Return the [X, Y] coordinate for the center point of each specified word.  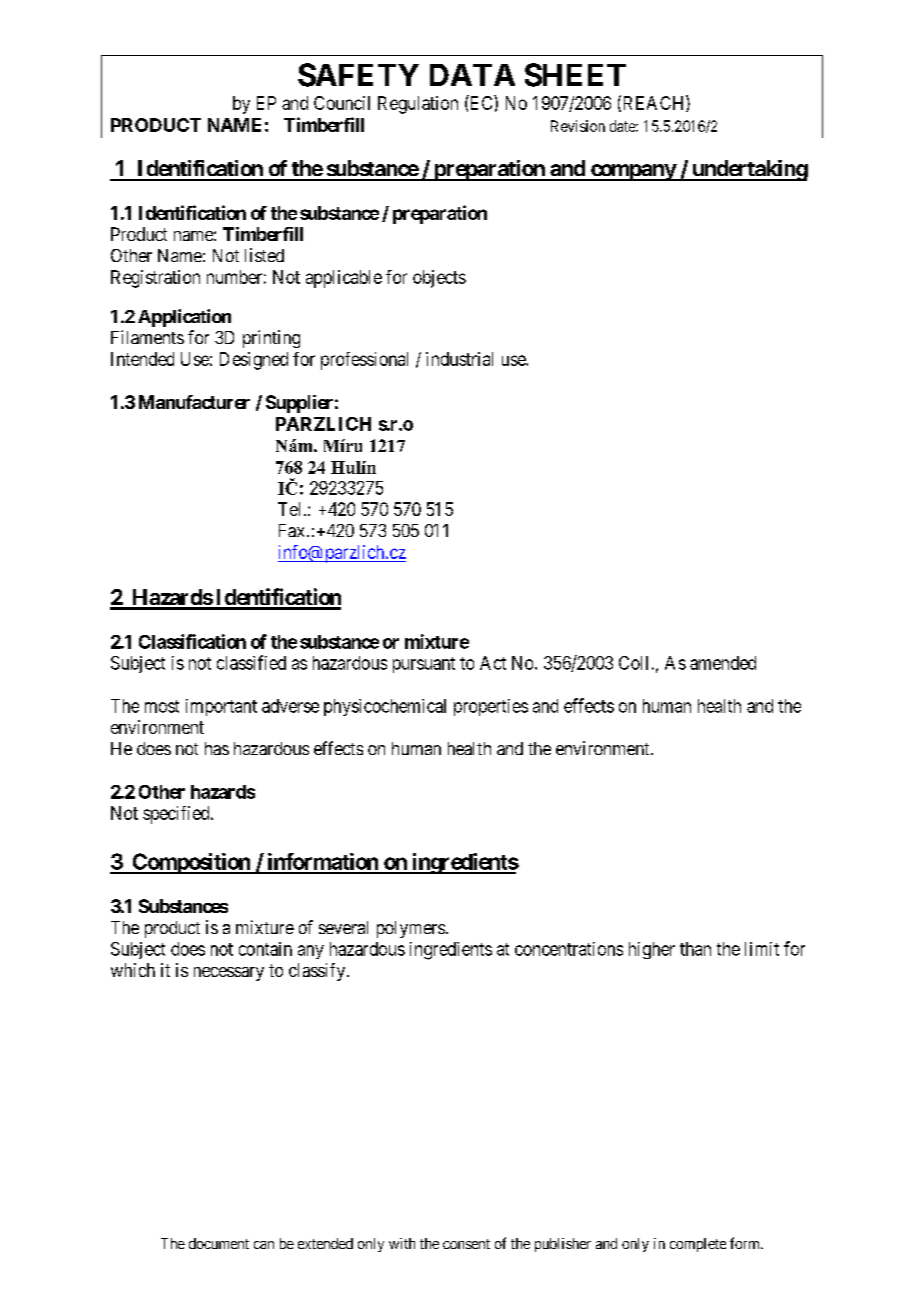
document [219, 1243]
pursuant [424, 665]
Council [342, 103]
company [632, 172]
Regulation [418, 105]
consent [466, 1244]
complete [698, 1245]
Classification [192, 641]
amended [723, 663]
